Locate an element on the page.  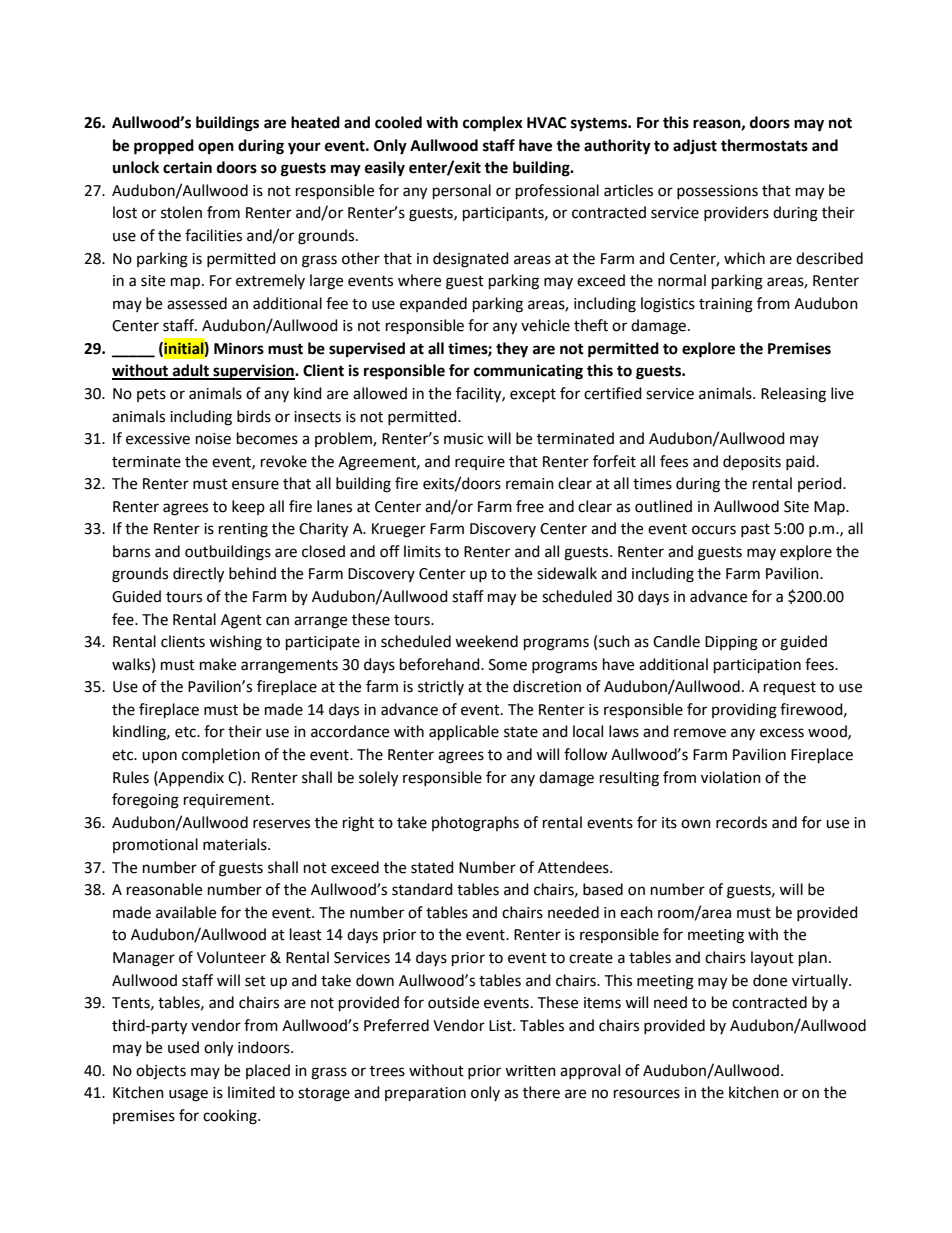
written is located at coordinates (530, 1071).
